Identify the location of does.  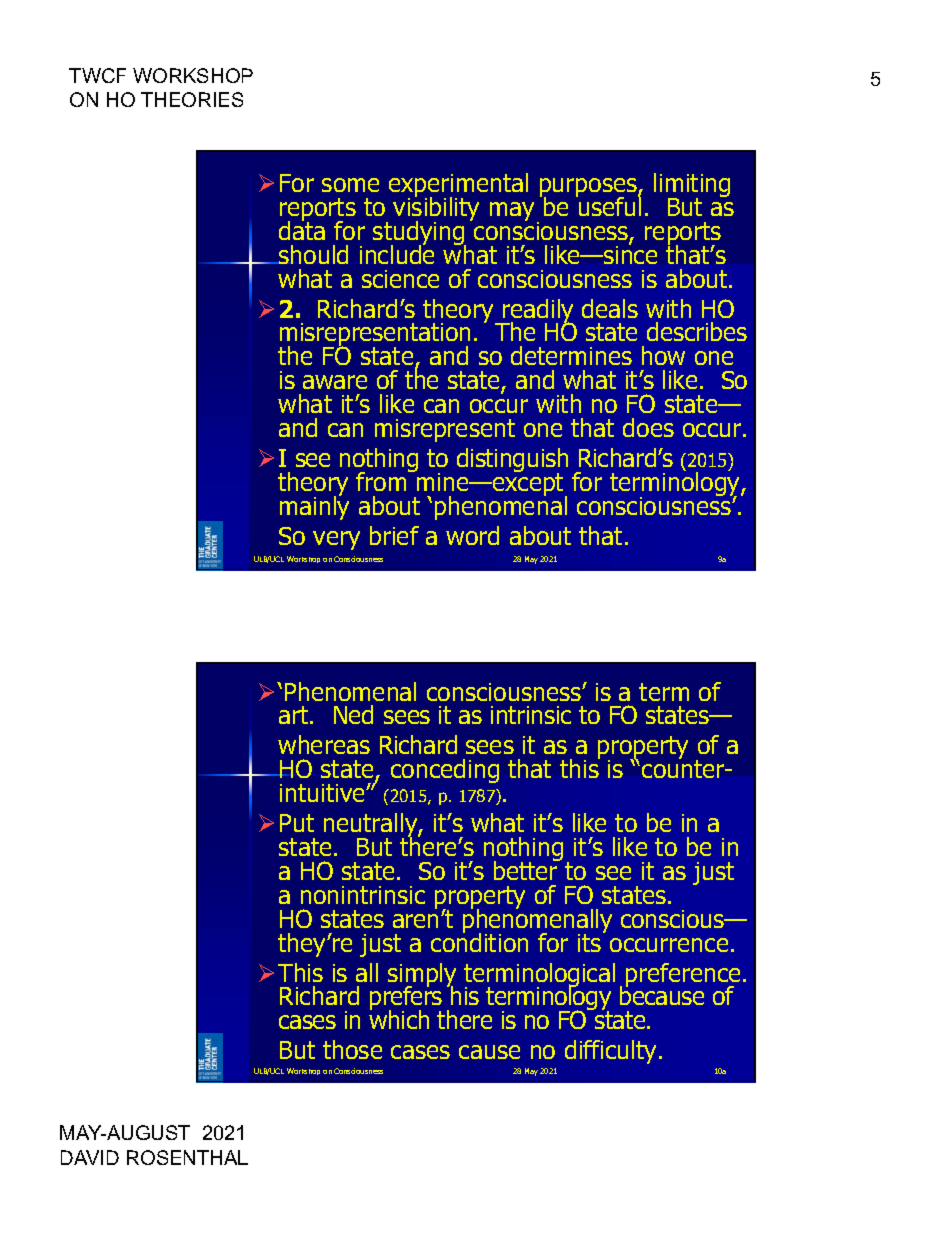
(648, 427).
